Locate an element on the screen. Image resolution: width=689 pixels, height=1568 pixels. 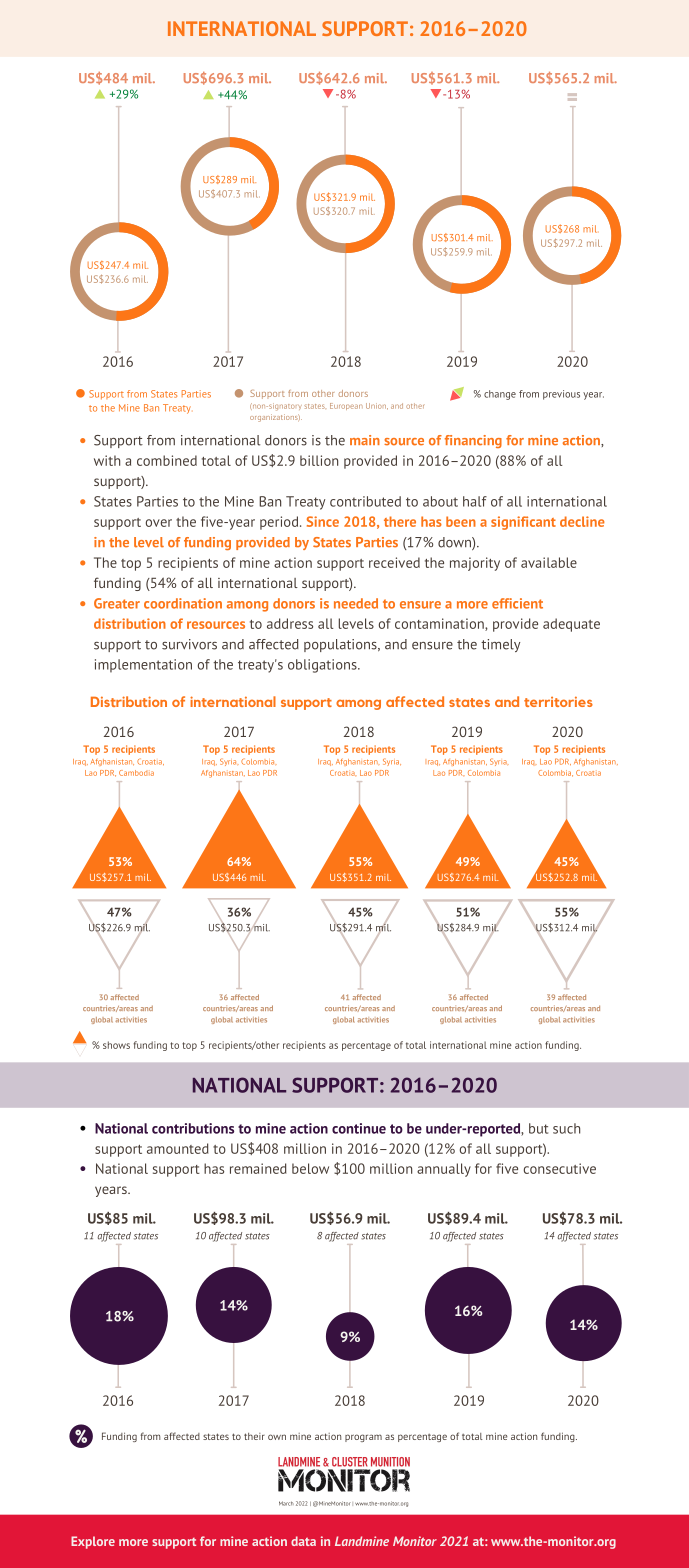
program is located at coordinates (363, 1438).
